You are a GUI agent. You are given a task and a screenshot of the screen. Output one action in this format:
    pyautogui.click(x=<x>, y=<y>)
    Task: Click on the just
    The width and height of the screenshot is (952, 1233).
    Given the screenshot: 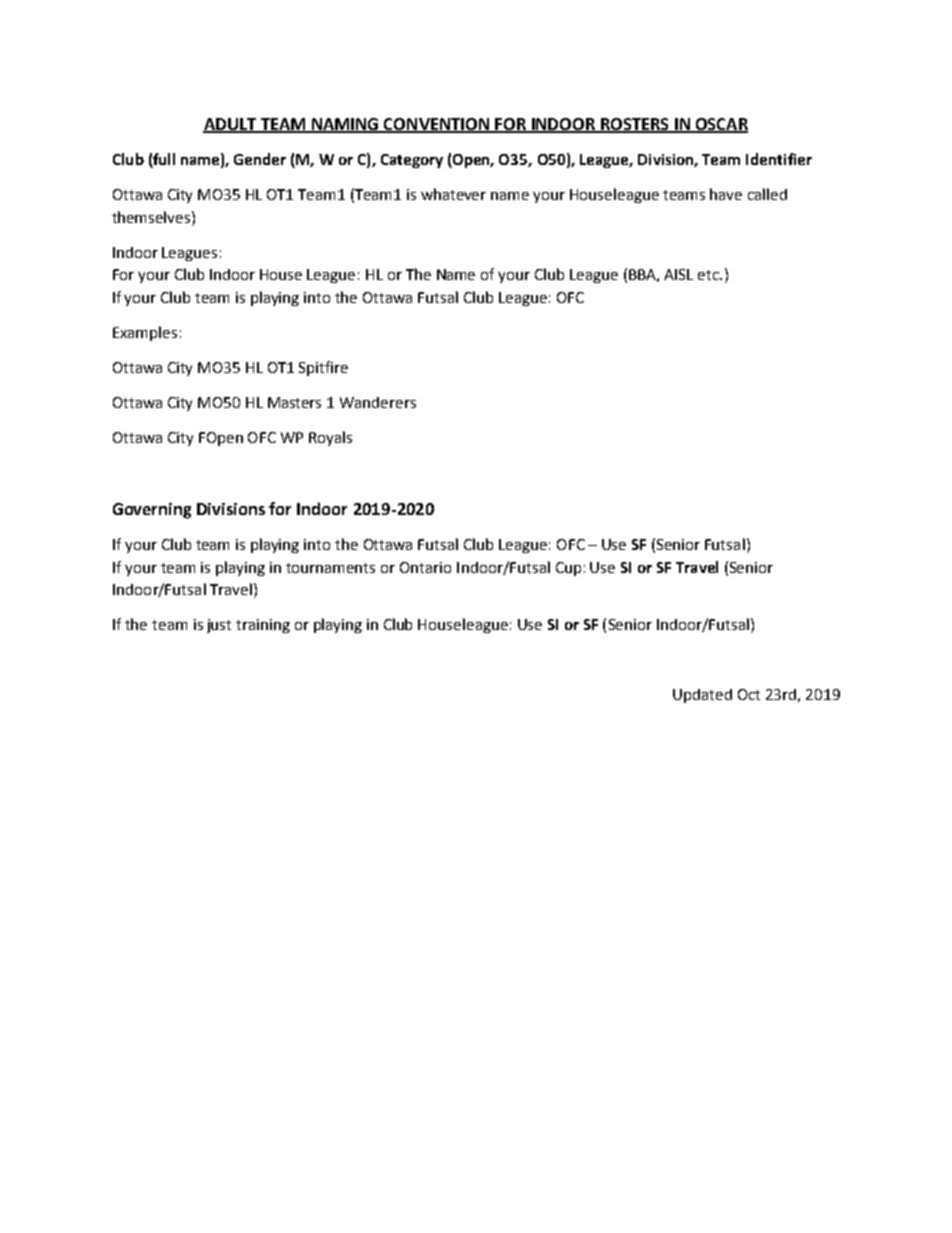 What is the action you would take?
    pyautogui.click(x=219, y=626)
